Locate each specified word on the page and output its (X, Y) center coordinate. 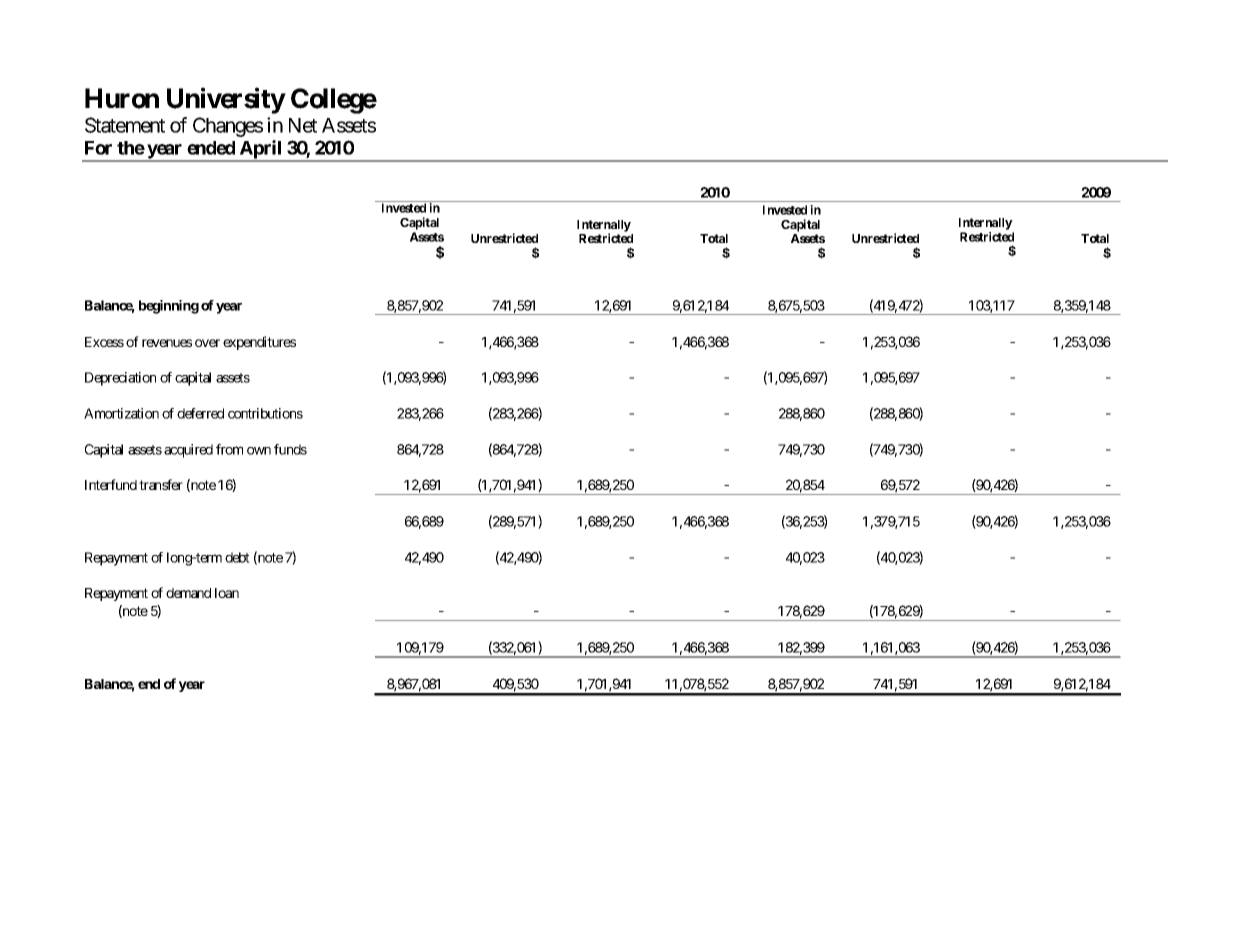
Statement (125, 125)
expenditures (259, 343)
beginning (169, 307)
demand (188, 593)
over (207, 343)
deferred (200, 413)
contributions (265, 413)
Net (303, 125)
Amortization (121, 413)
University (226, 101)
